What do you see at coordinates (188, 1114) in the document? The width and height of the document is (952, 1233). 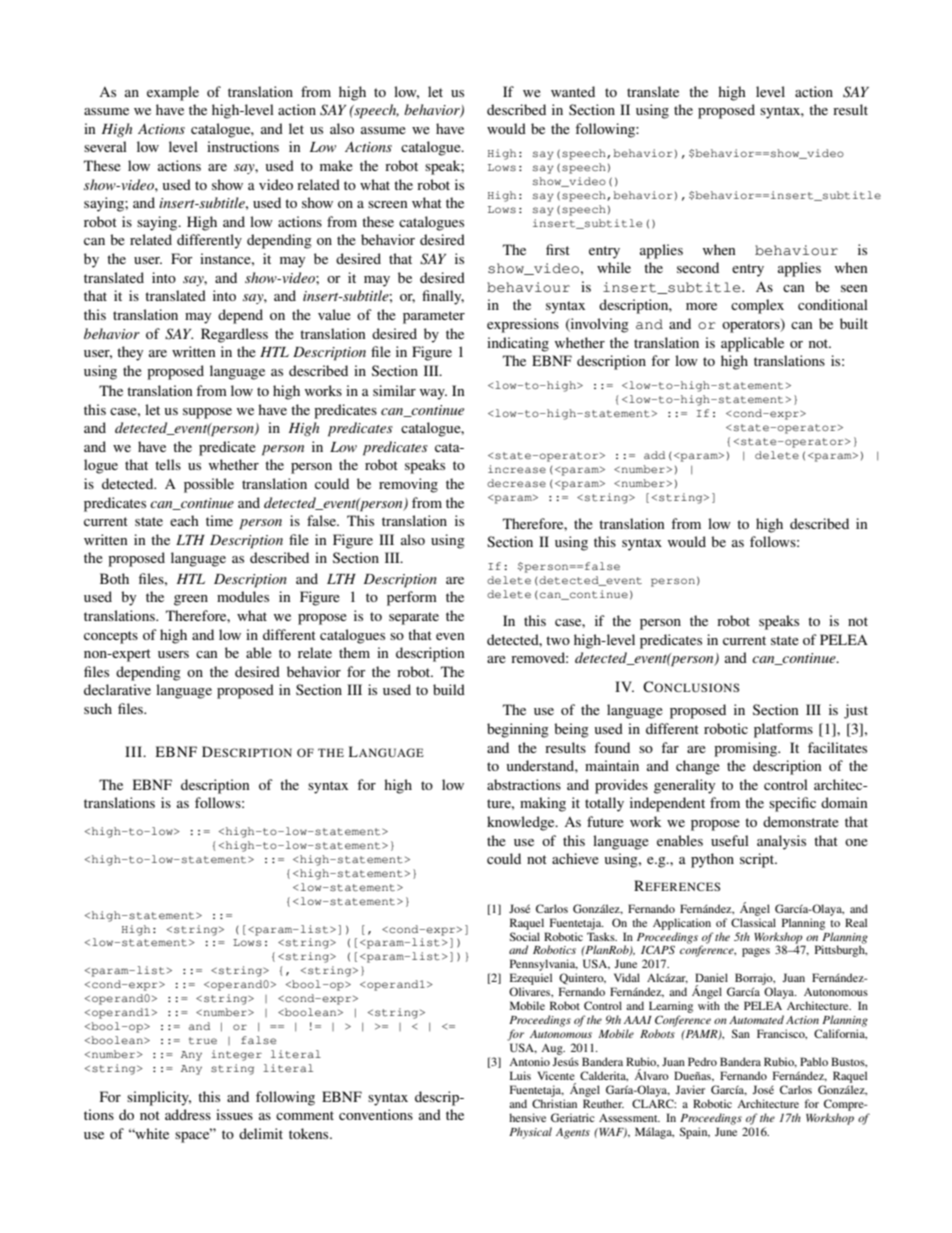 I see `address` at bounding box center [188, 1114].
